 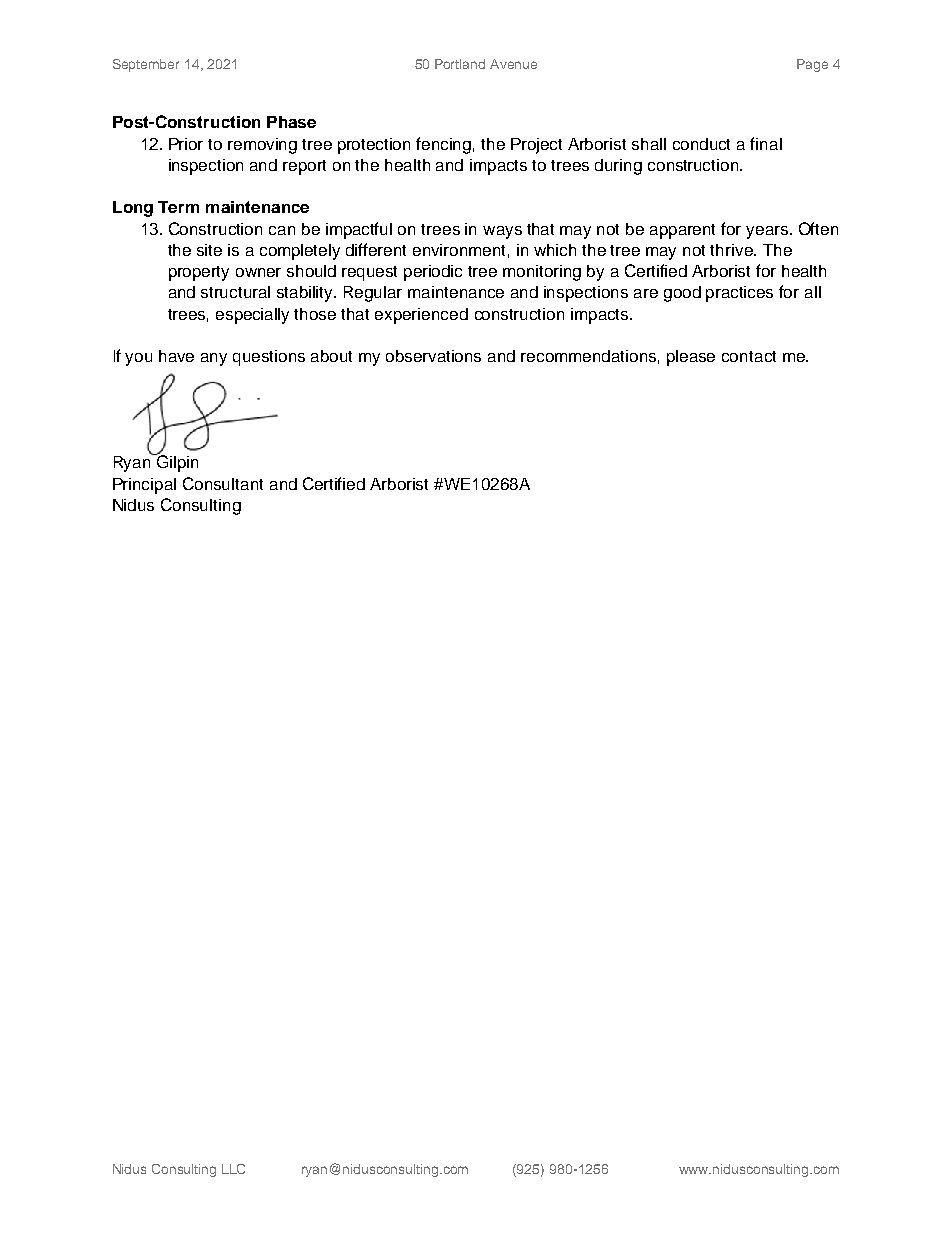 I want to click on Principal, so click(x=144, y=486).
